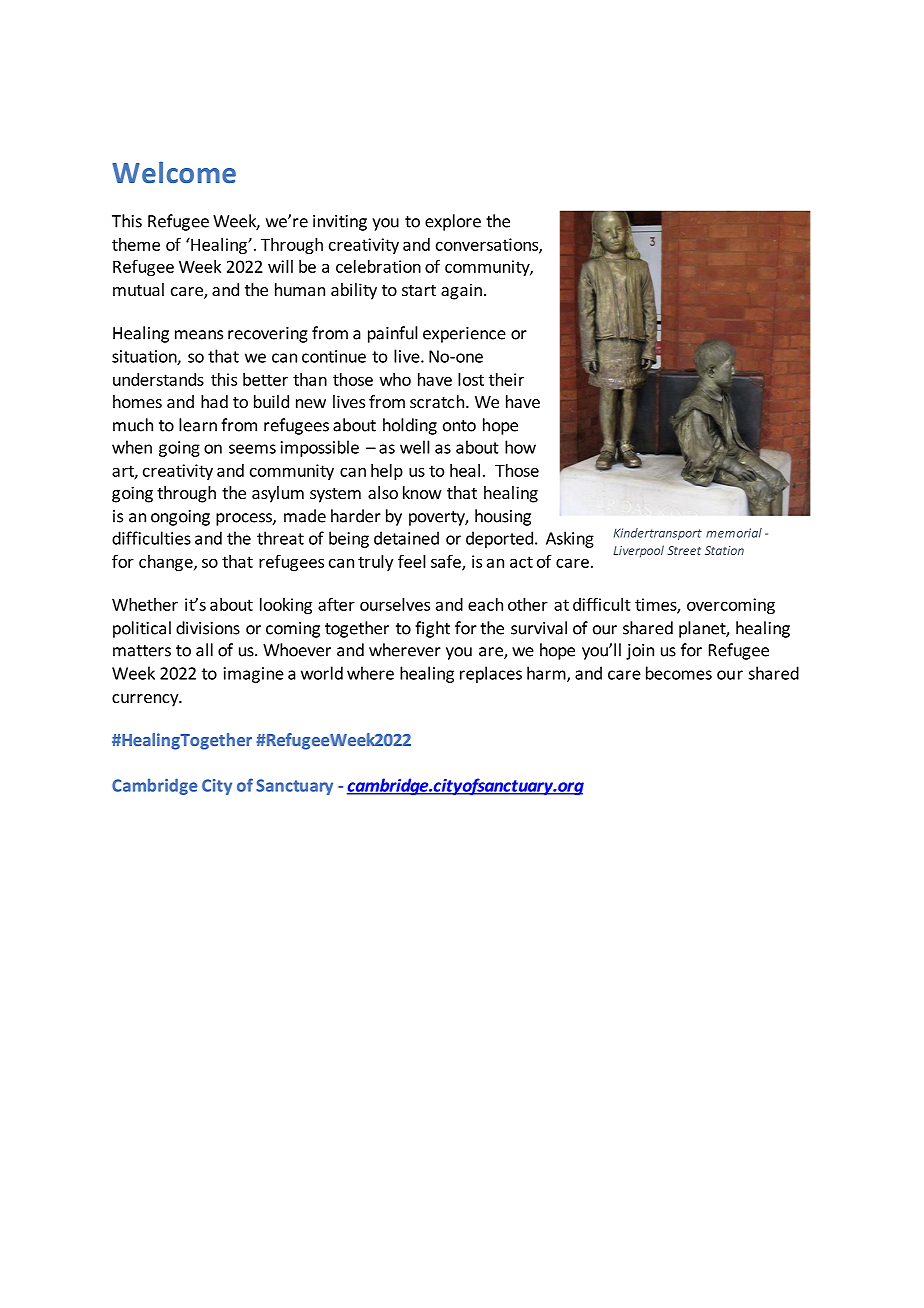 The height and width of the document is (1308, 924). Describe the element at coordinates (679, 673) in the document. I see `becomes` at that location.
